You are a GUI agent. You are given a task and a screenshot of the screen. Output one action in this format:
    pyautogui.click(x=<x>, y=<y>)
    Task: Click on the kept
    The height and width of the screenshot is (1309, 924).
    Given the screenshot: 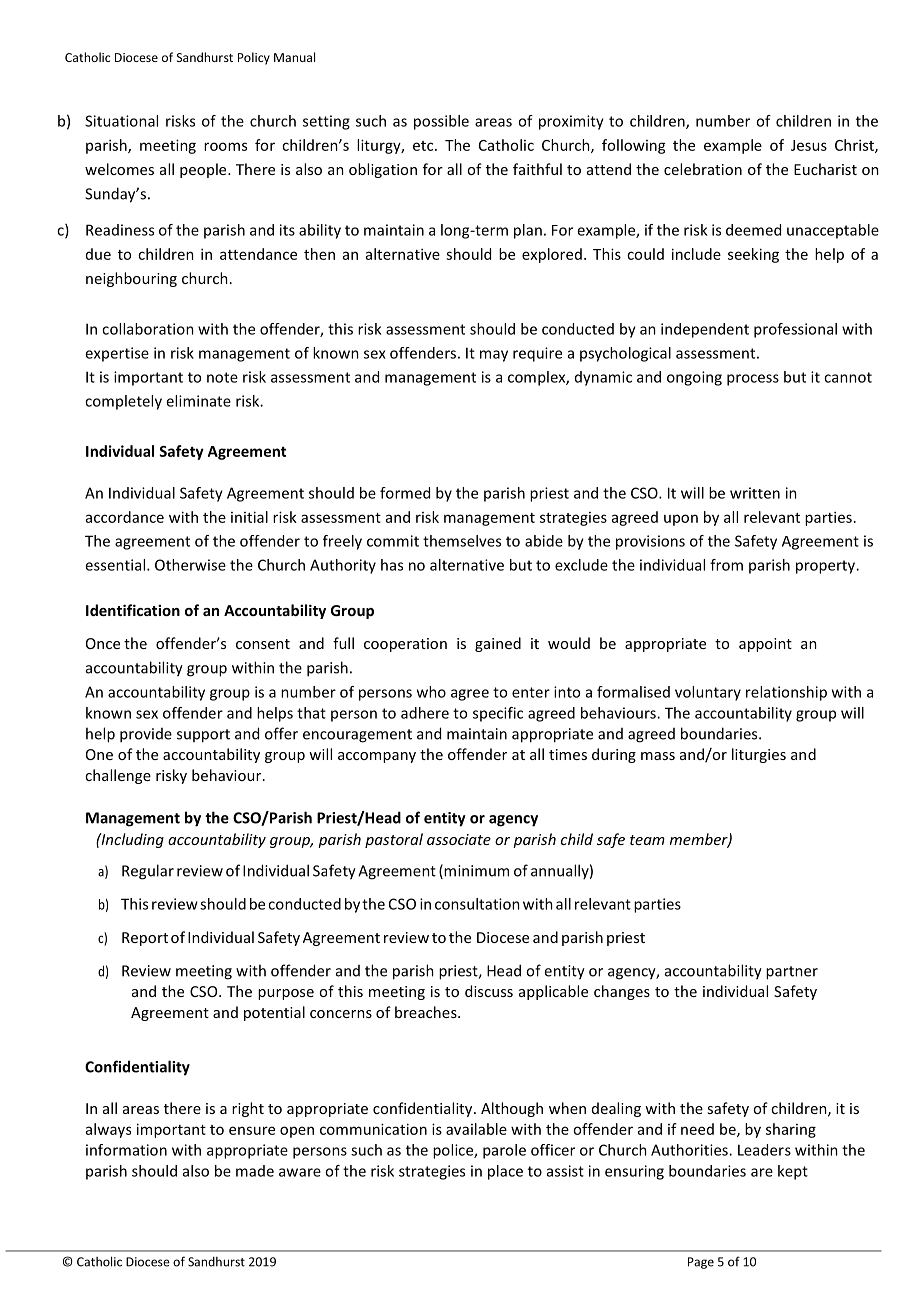 What is the action you would take?
    pyautogui.click(x=793, y=1172)
